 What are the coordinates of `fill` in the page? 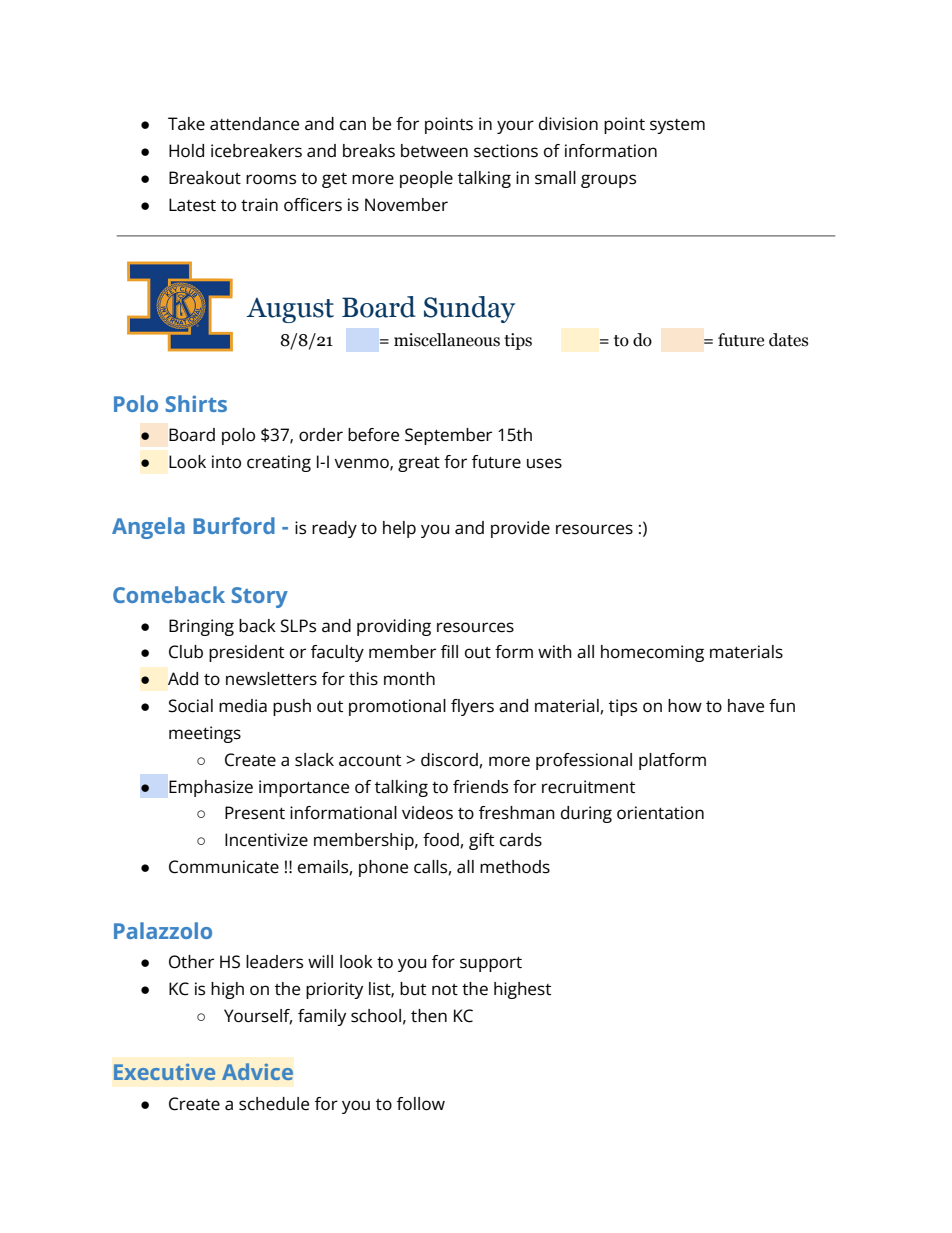 It's located at (449, 651).
